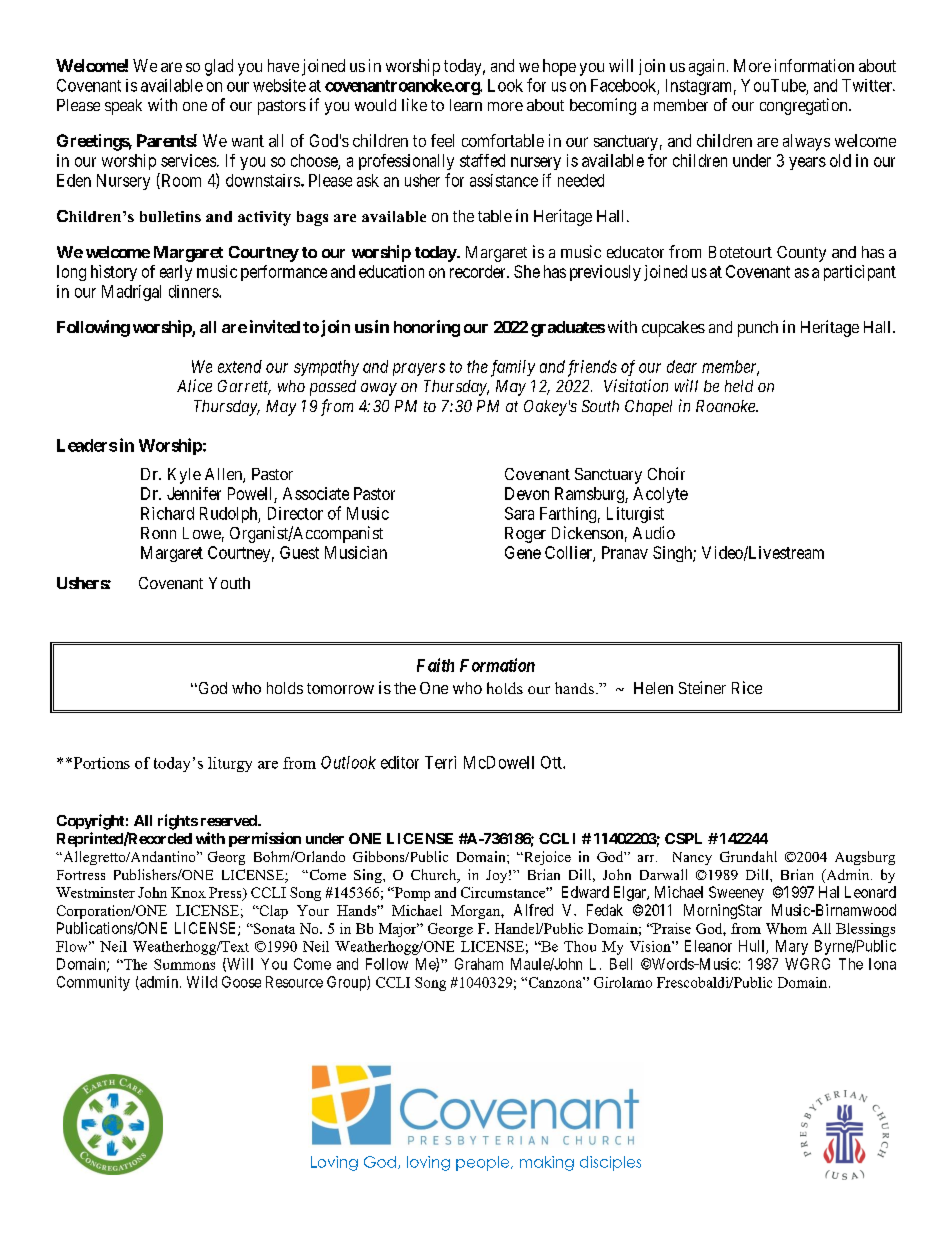 The width and height of the screenshot is (952, 1233). Describe the element at coordinates (513, 368) in the screenshot. I see `family` at that location.
